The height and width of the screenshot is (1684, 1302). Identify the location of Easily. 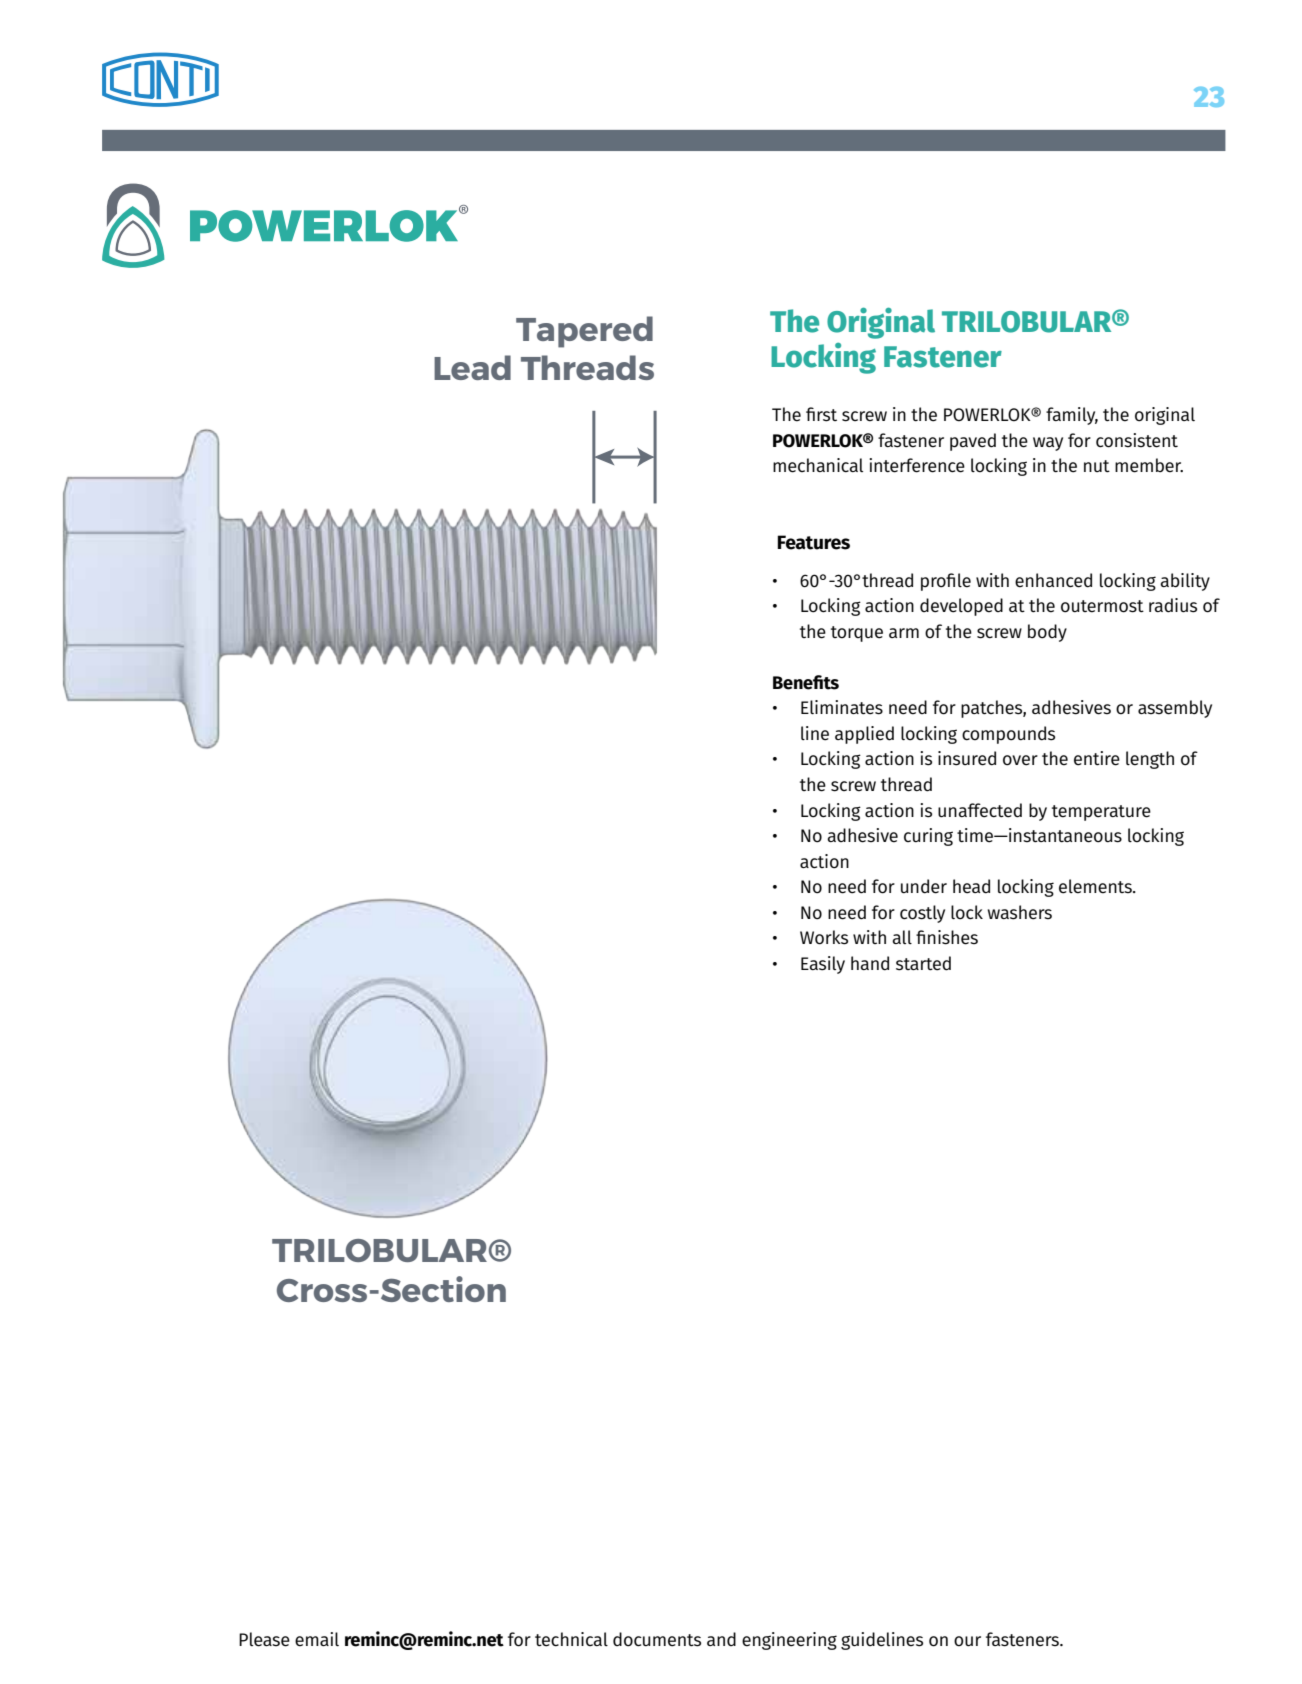
(823, 965).
